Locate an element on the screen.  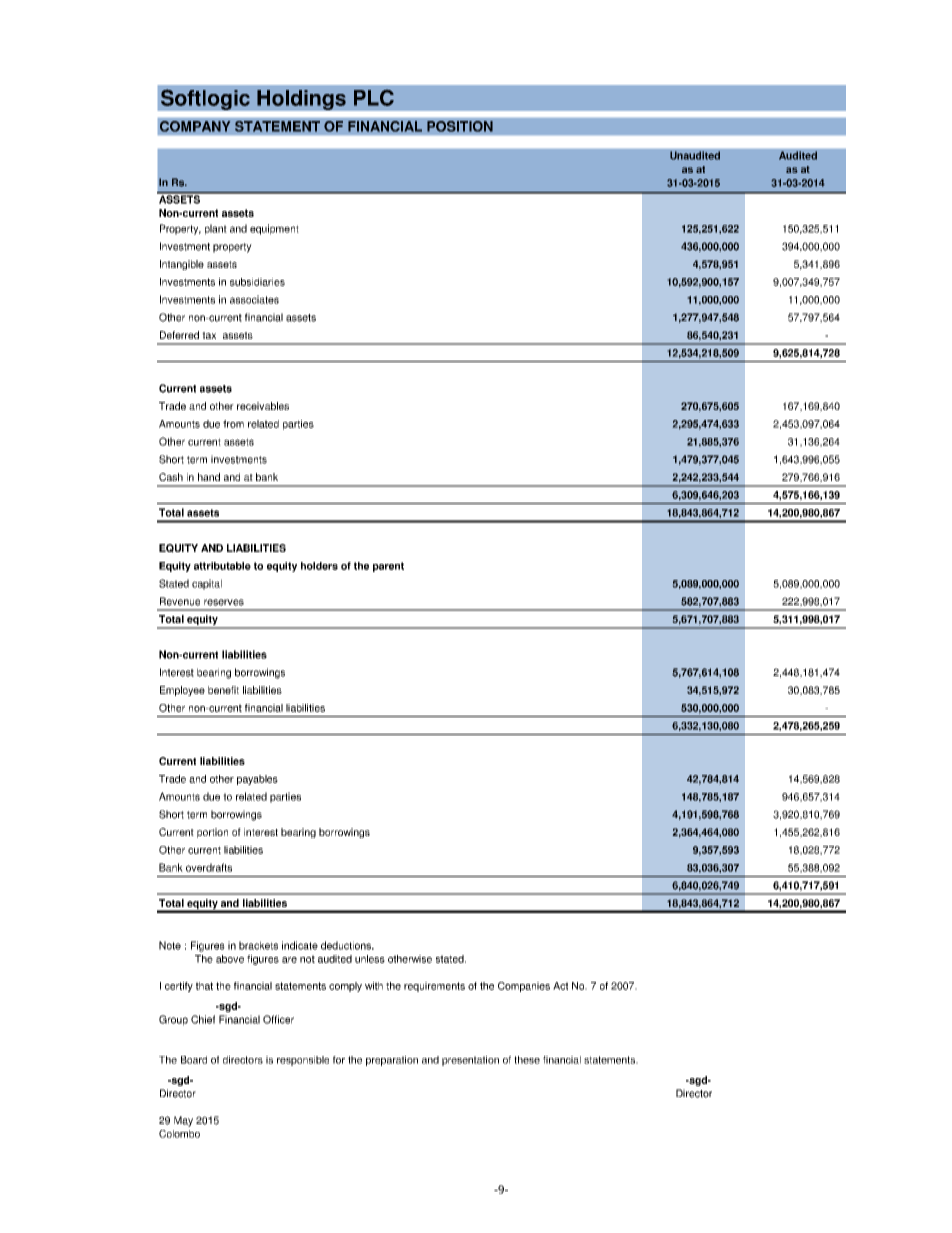
COMPANY is located at coordinates (195, 126).
